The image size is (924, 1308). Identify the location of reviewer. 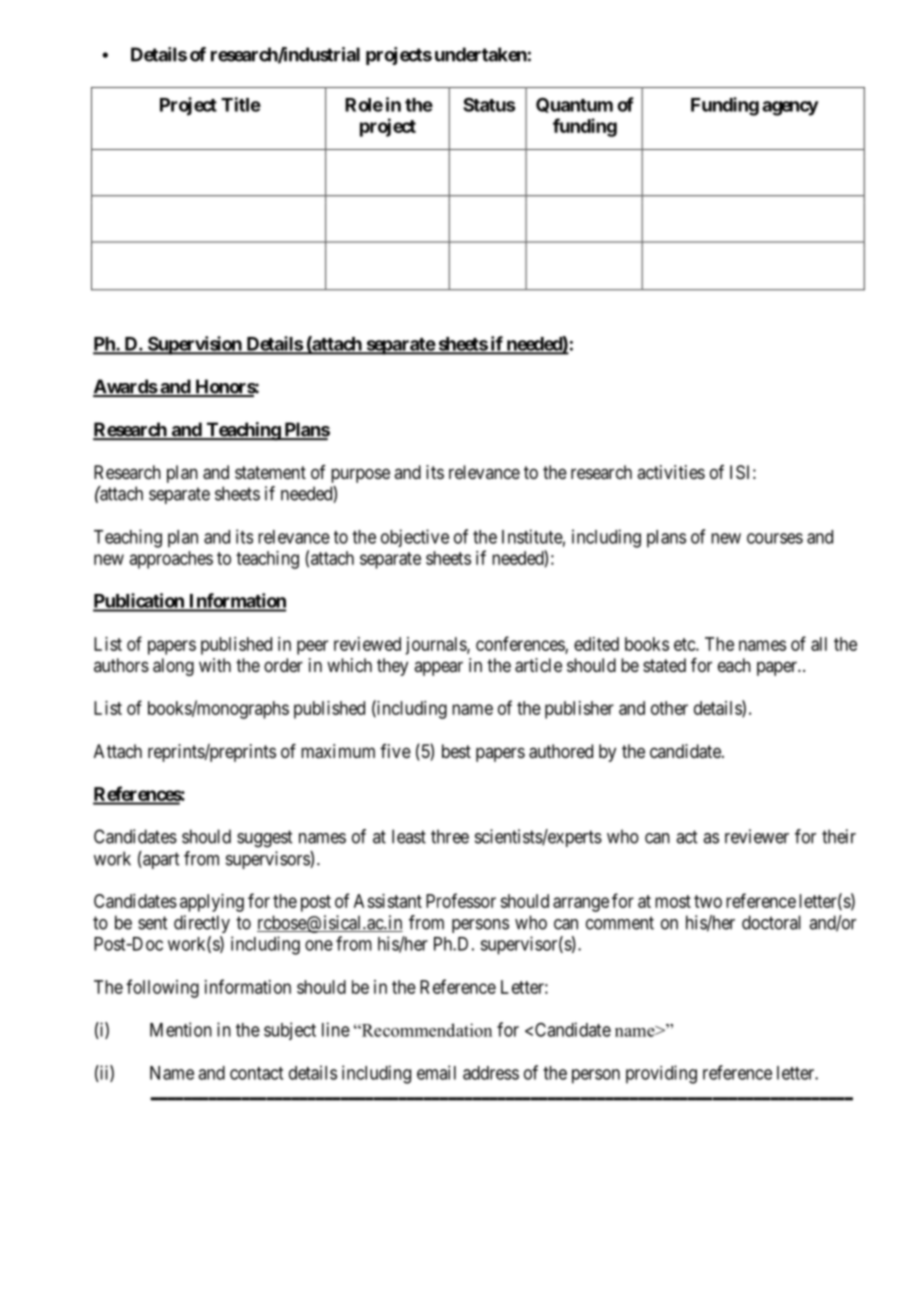
(757, 836).
